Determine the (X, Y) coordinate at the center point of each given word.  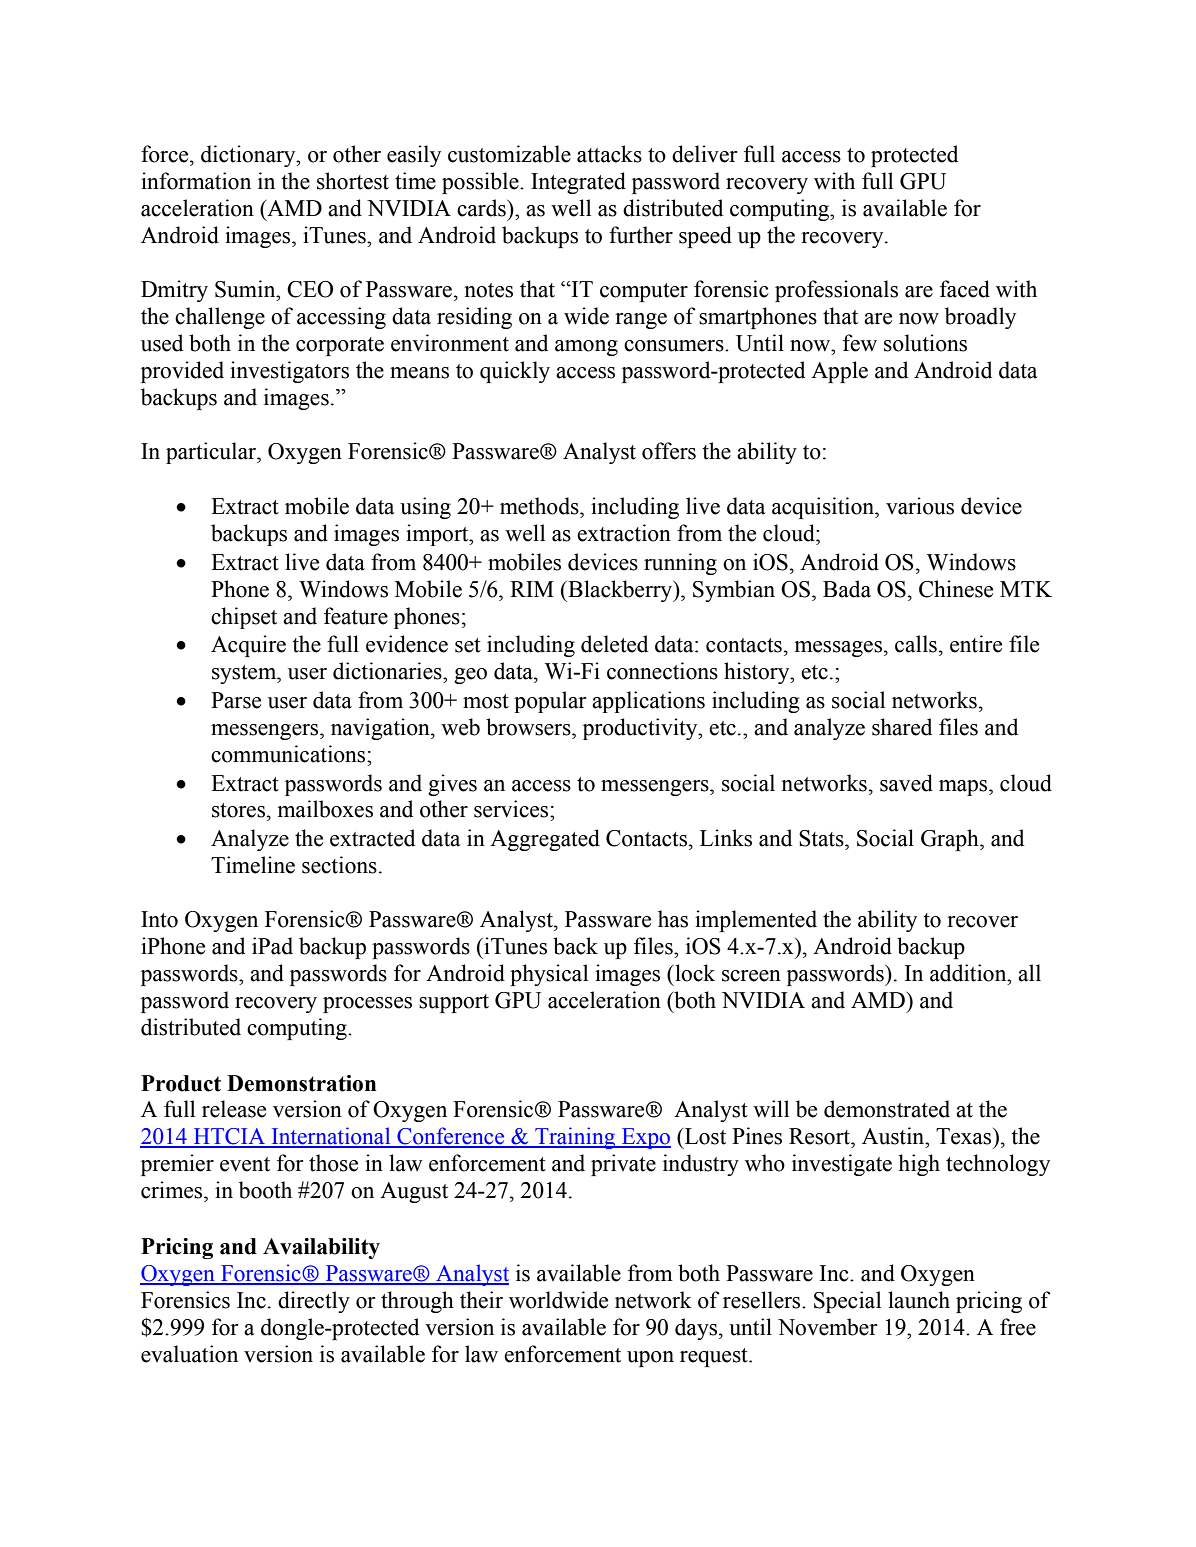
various (920, 506)
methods (540, 506)
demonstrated (887, 1109)
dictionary (249, 156)
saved (906, 783)
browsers (529, 727)
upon (650, 1359)
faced (965, 289)
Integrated (578, 183)
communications (289, 754)
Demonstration (301, 1083)
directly (314, 1302)
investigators (289, 372)
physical (549, 975)
